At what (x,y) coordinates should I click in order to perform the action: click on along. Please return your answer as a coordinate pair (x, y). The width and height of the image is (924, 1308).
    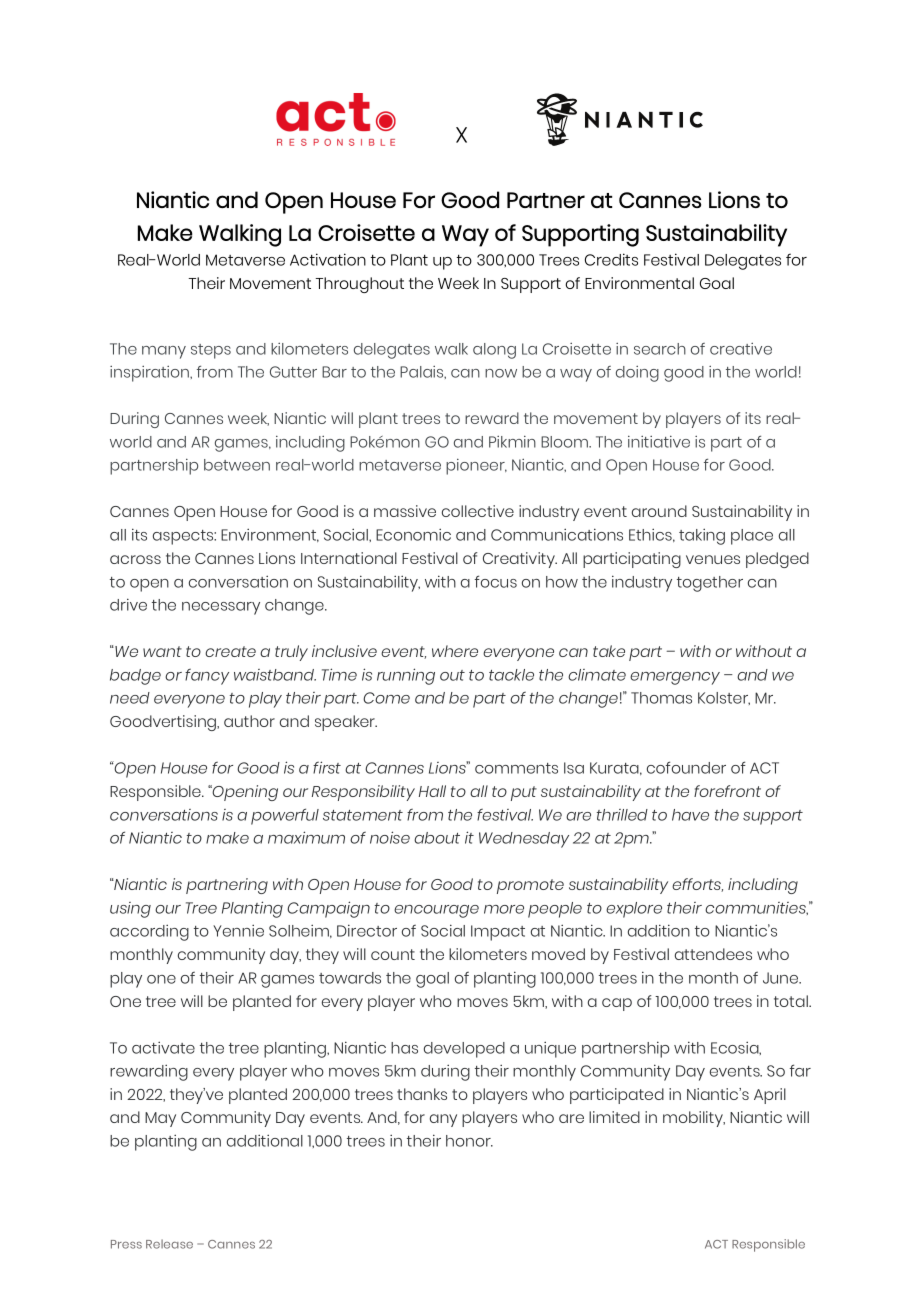
    Looking at the image, I should click on (494, 351).
